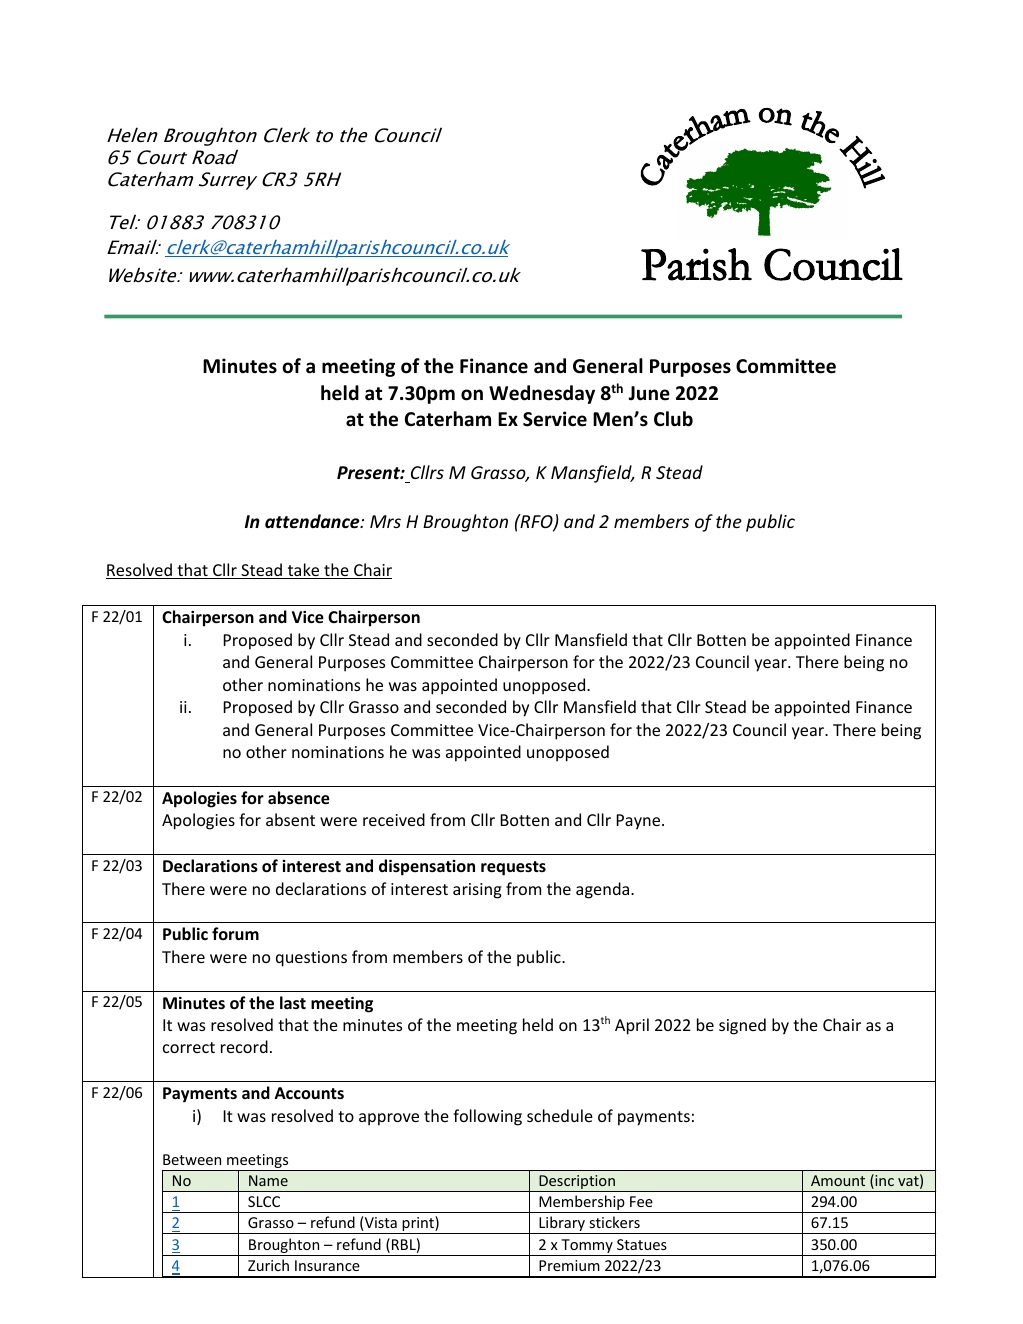  What do you see at coordinates (290, 819) in the document?
I see `absent` at bounding box center [290, 819].
